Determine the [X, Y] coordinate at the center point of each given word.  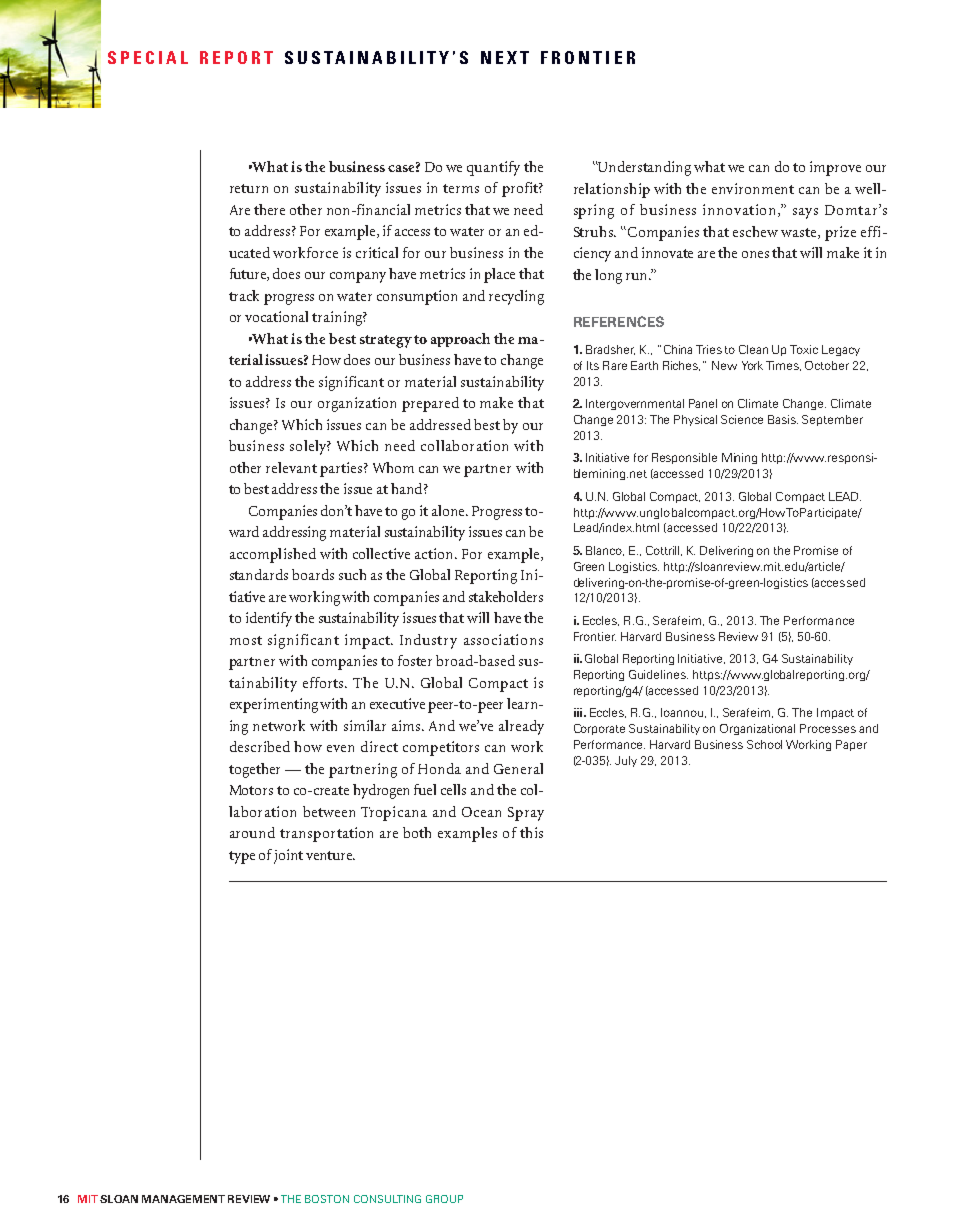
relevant [291, 467]
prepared [430, 404]
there [269, 209]
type [242, 857]
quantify [493, 168]
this [531, 832]
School [764, 744]
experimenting [274, 705]
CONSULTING [387, 1199]
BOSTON [327, 1199]
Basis [783, 419]
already [521, 727]
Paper [851, 745]
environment [753, 188]
